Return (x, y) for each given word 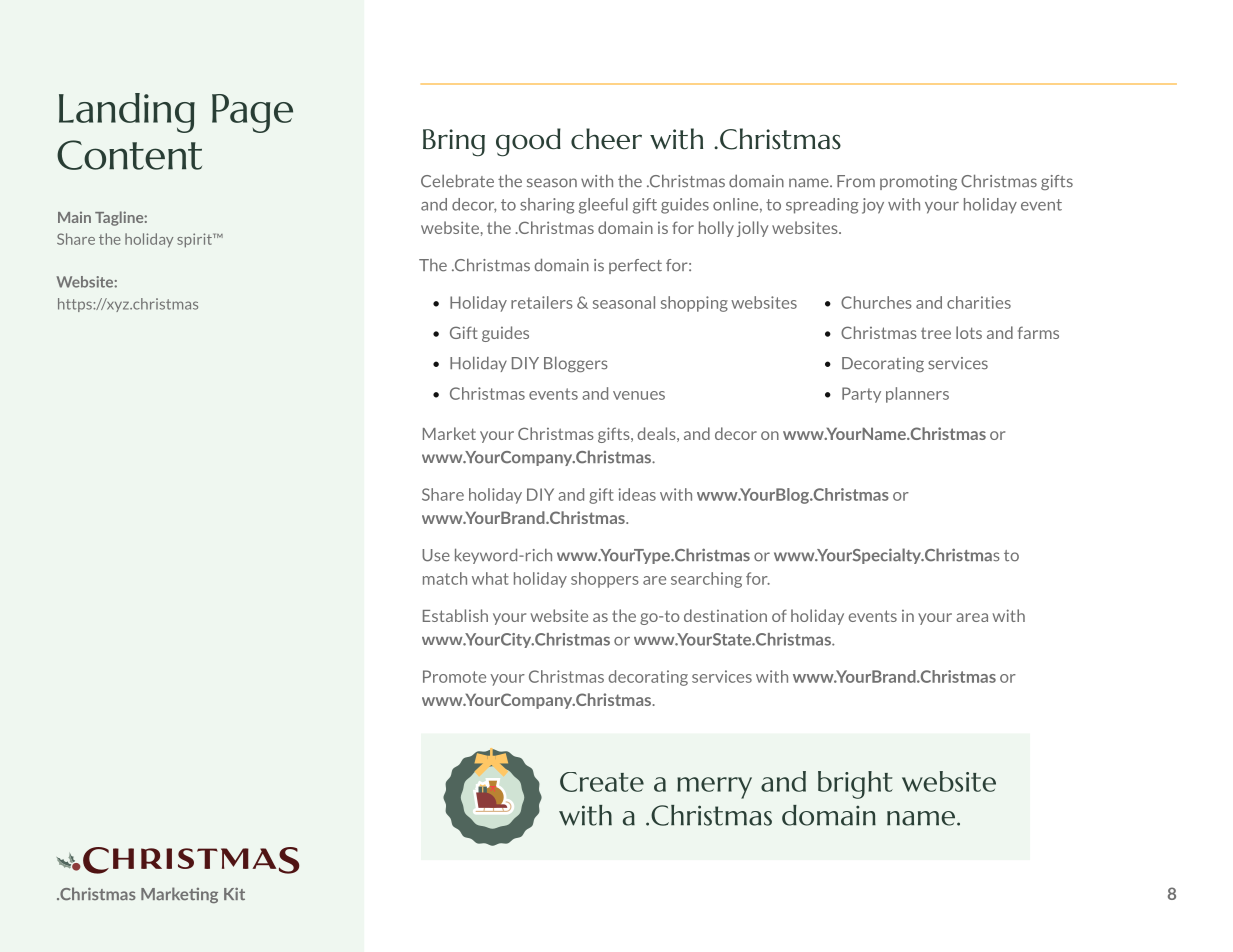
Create (602, 782)
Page (252, 113)
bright (855, 785)
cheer (606, 138)
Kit (234, 894)
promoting (918, 182)
